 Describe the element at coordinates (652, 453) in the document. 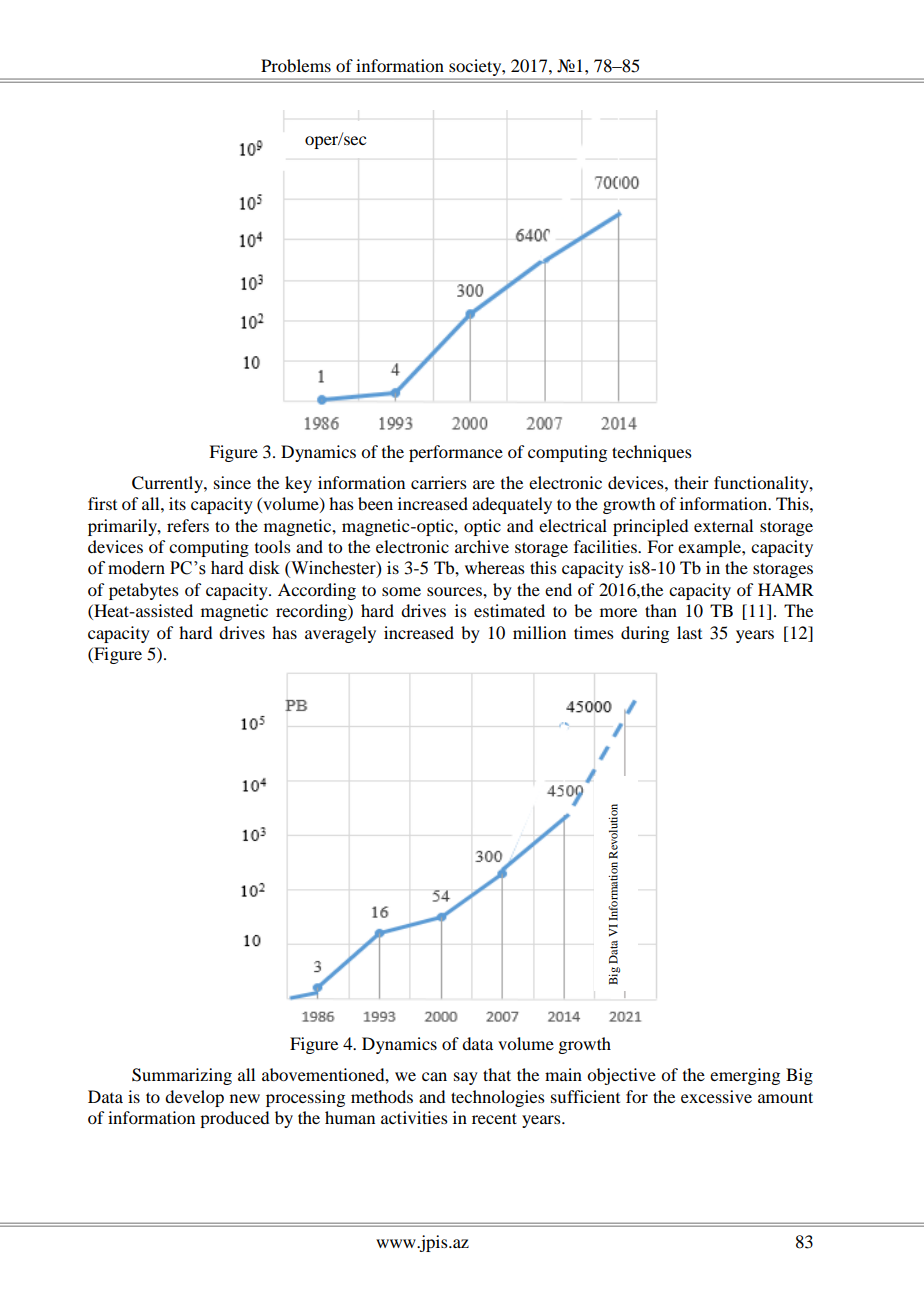

I see `techniques` at that location.
